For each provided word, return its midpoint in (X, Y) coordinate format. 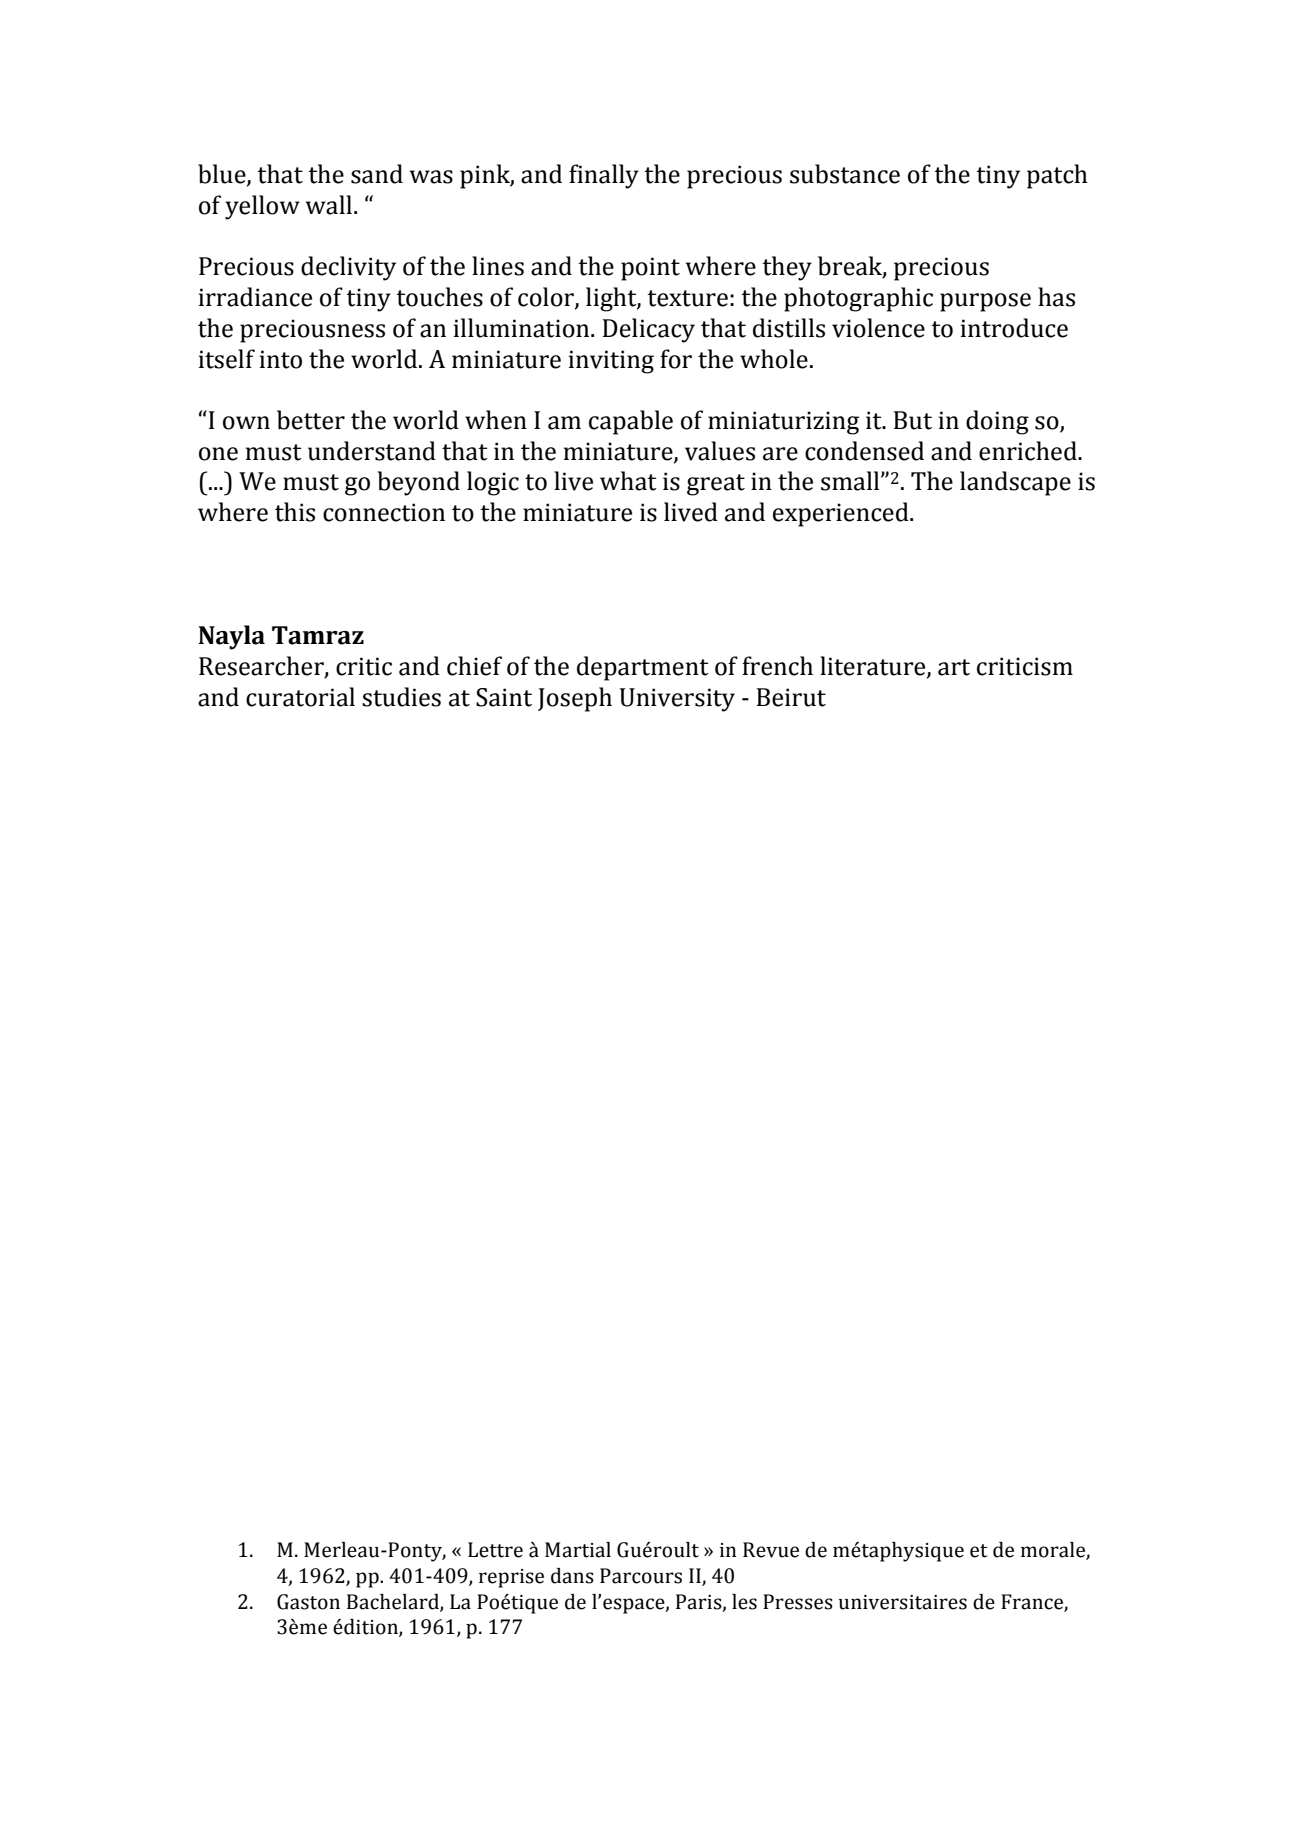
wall (329, 205)
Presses (798, 1602)
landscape (1015, 483)
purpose (985, 302)
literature (874, 667)
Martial (578, 1550)
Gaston (308, 1602)
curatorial (300, 697)
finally (604, 176)
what (628, 481)
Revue (771, 1550)
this (295, 512)
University (677, 700)
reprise (511, 1578)
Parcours (641, 1576)
